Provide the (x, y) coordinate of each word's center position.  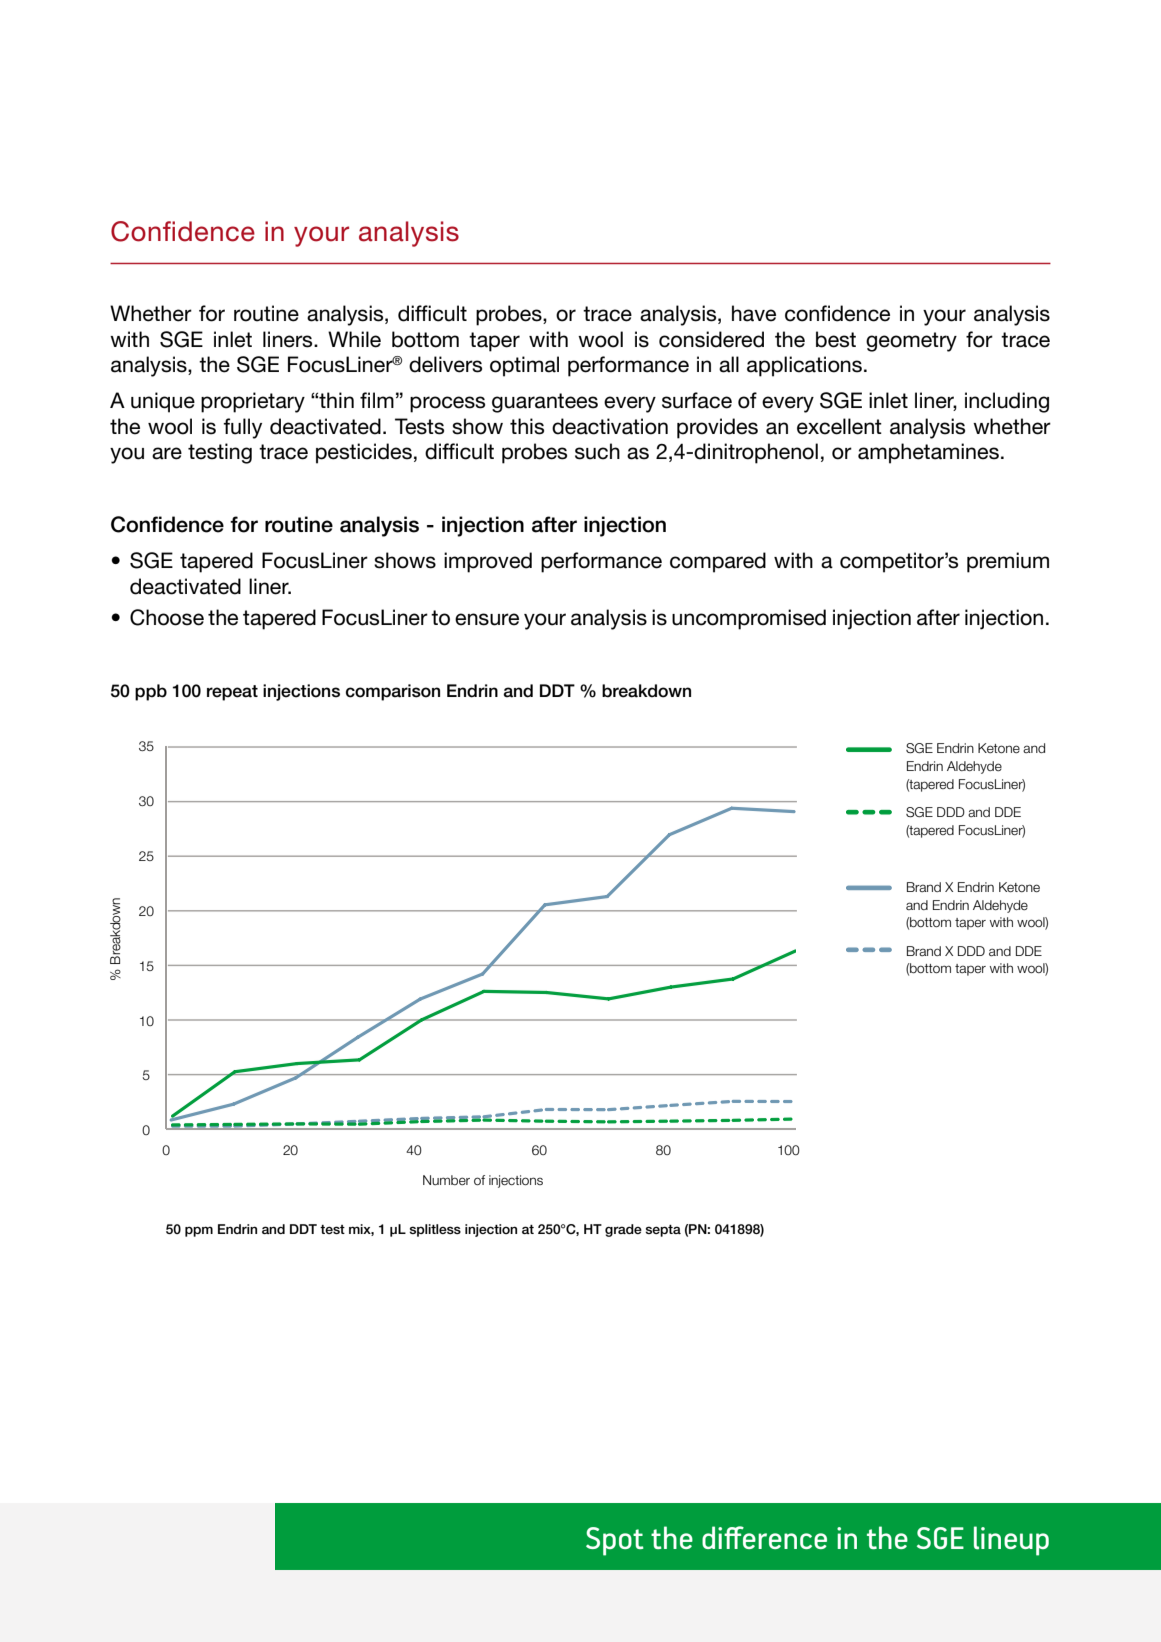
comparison (393, 692)
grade (623, 1230)
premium (1008, 562)
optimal (524, 366)
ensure (487, 619)
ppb (151, 692)
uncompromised (749, 619)
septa (663, 1231)
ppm (199, 1231)
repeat (232, 693)
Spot (615, 1541)
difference (764, 1537)
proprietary (253, 402)
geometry (911, 342)
